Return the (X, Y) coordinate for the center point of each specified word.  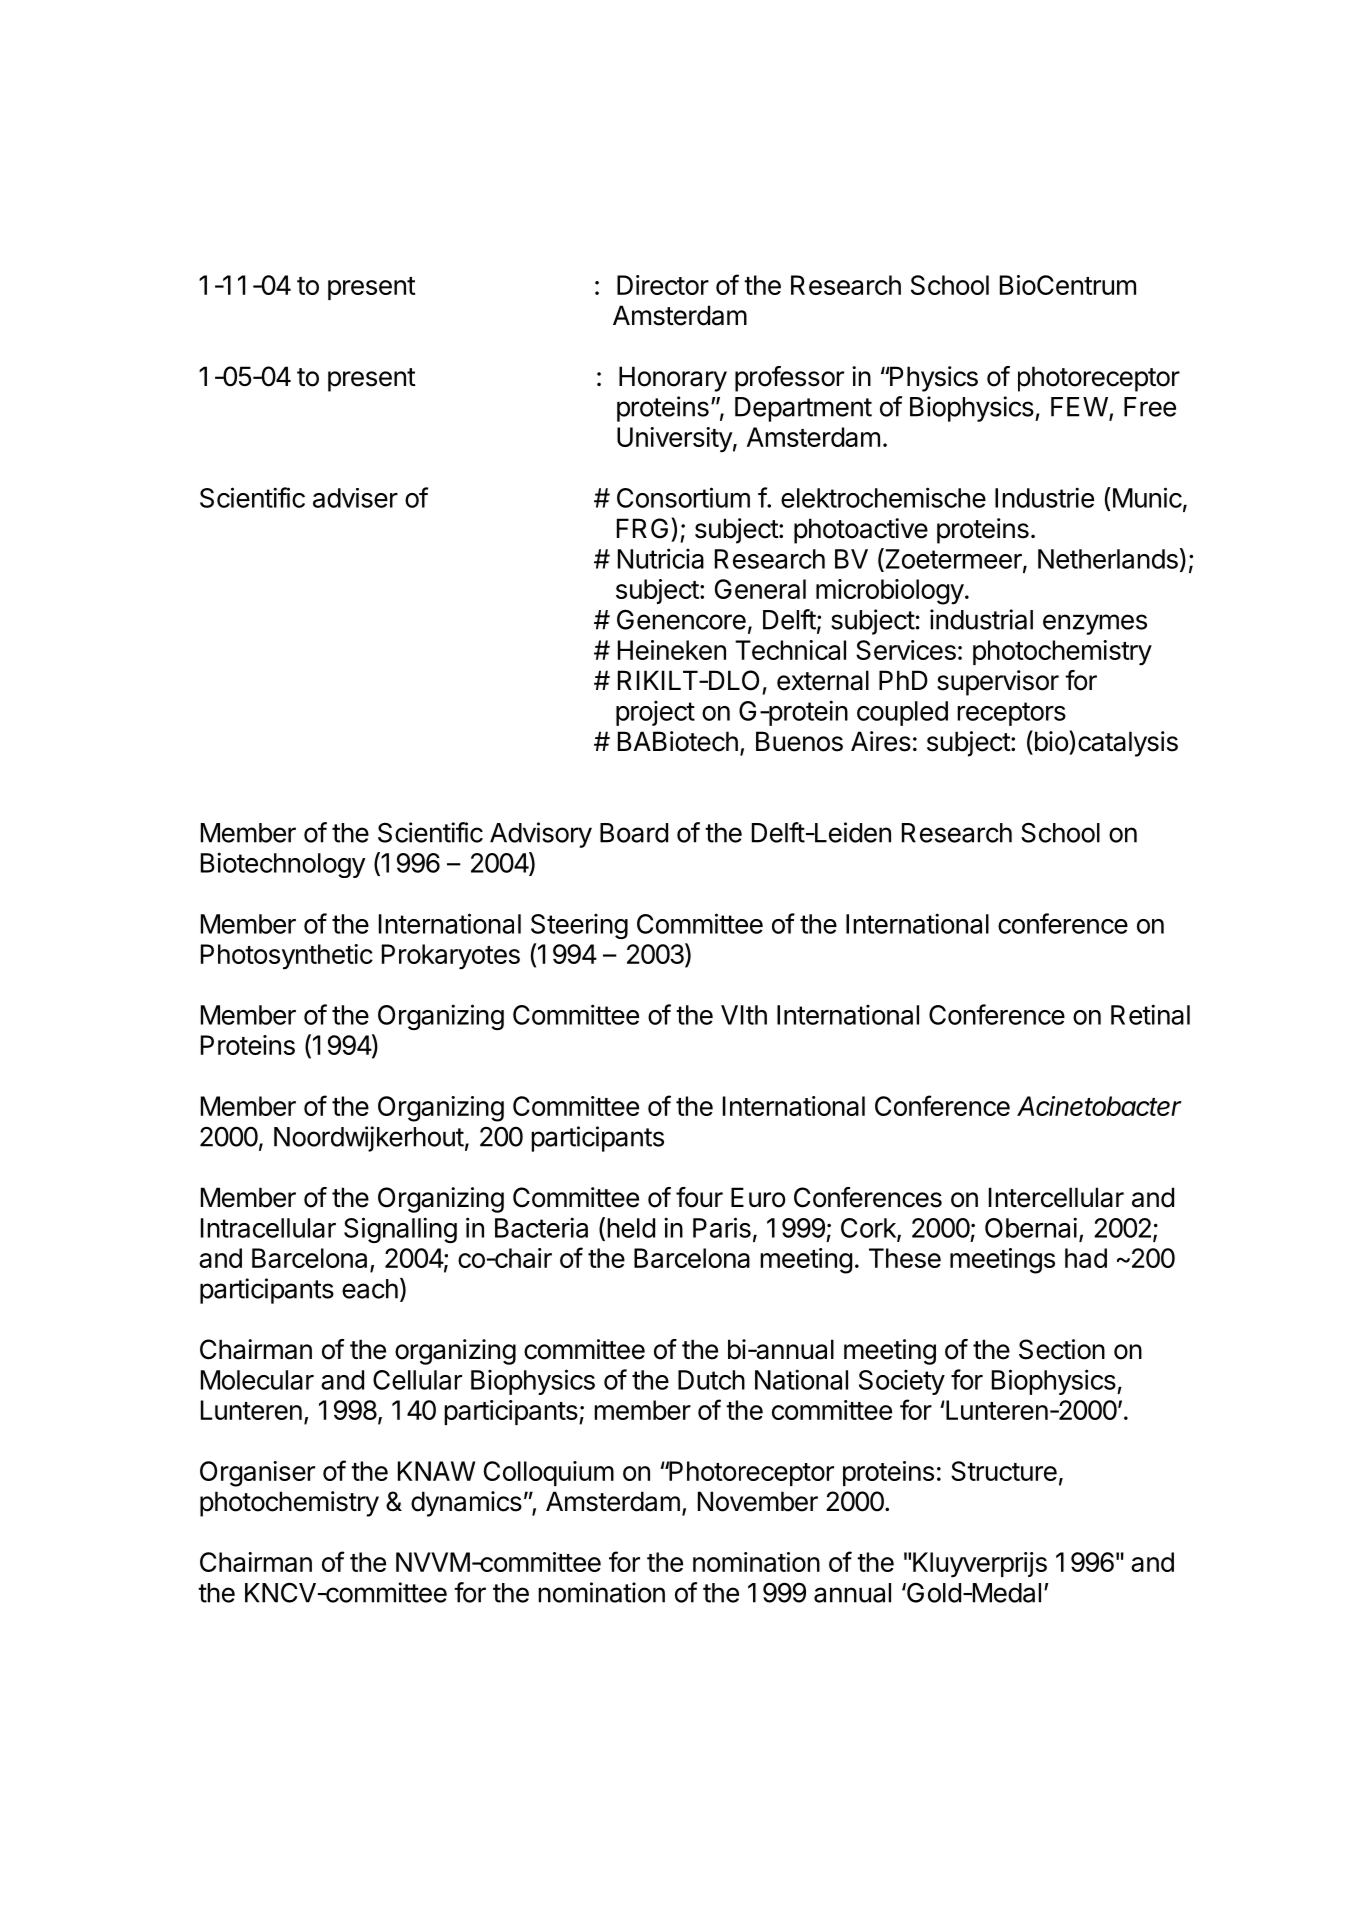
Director (663, 285)
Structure (1004, 1471)
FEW (1080, 408)
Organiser (257, 1474)
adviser (355, 498)
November (758, 1501)
